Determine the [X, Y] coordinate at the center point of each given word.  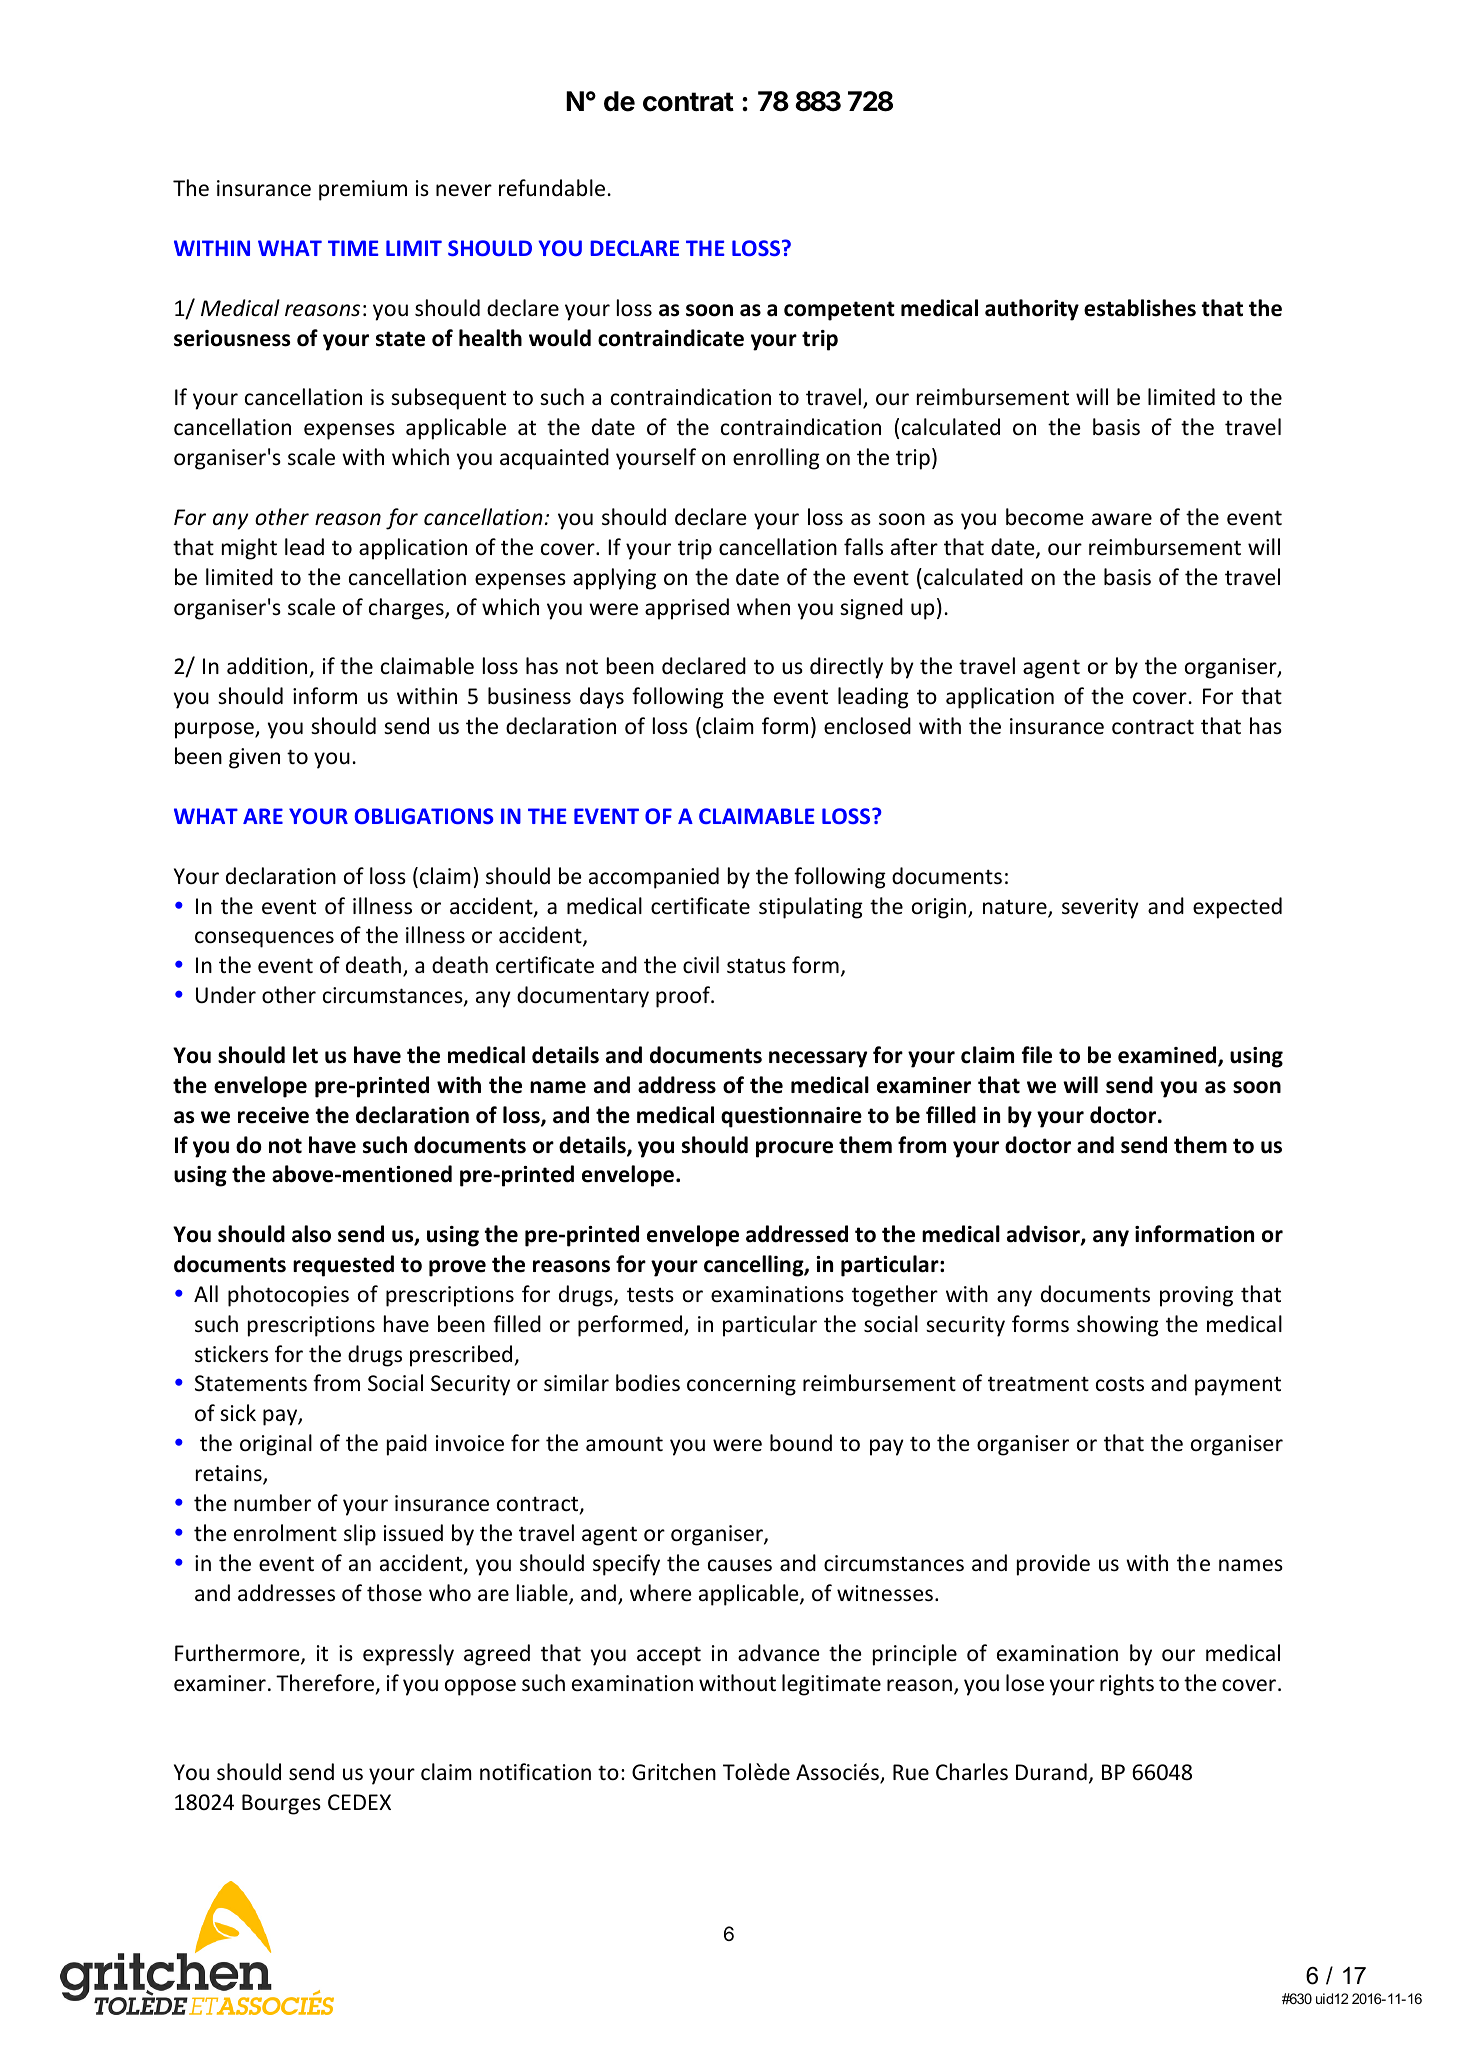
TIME [353, 248]
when [763, 607]
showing [1118, 1326]
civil [701, 965]
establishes [1140, 308]
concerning [741, 1385]
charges [407, 609]
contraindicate [671, 338]
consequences [264, 939]
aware [1122, 519]
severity [1100, 908]
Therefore [326, 1684]
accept [669, 1656]
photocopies [288, 1296]
